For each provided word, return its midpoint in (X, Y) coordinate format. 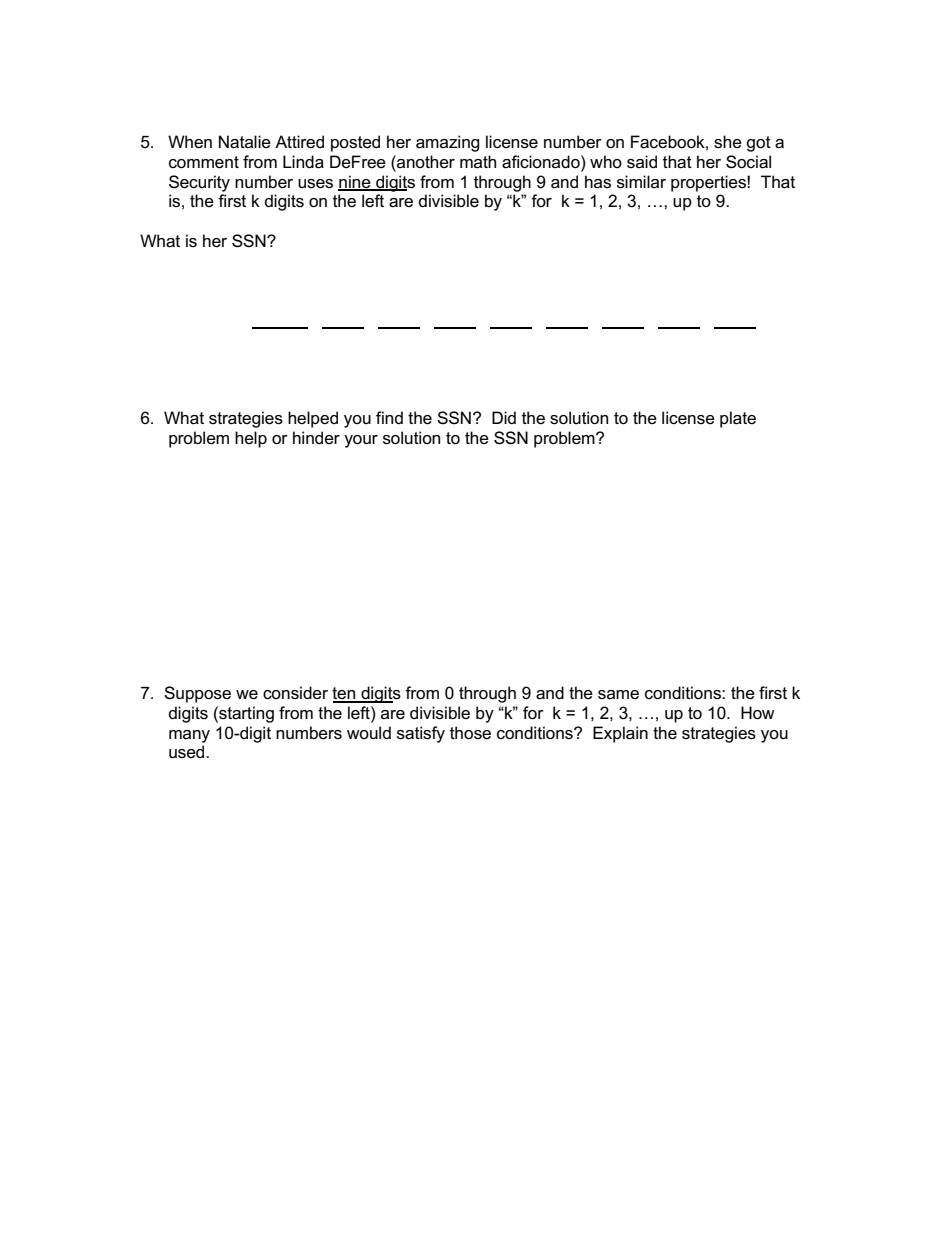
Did (504, 417)
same (618, 695)
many (189, 736)
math (478, 161)
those (470, 733)
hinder (316, 438)
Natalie (245, 142)
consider (295, 693)
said (642, 162)
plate (738, 419)
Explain (620, 734)
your (361, 441)
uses (315, 184)
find (389, 417)
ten (345, 694)
